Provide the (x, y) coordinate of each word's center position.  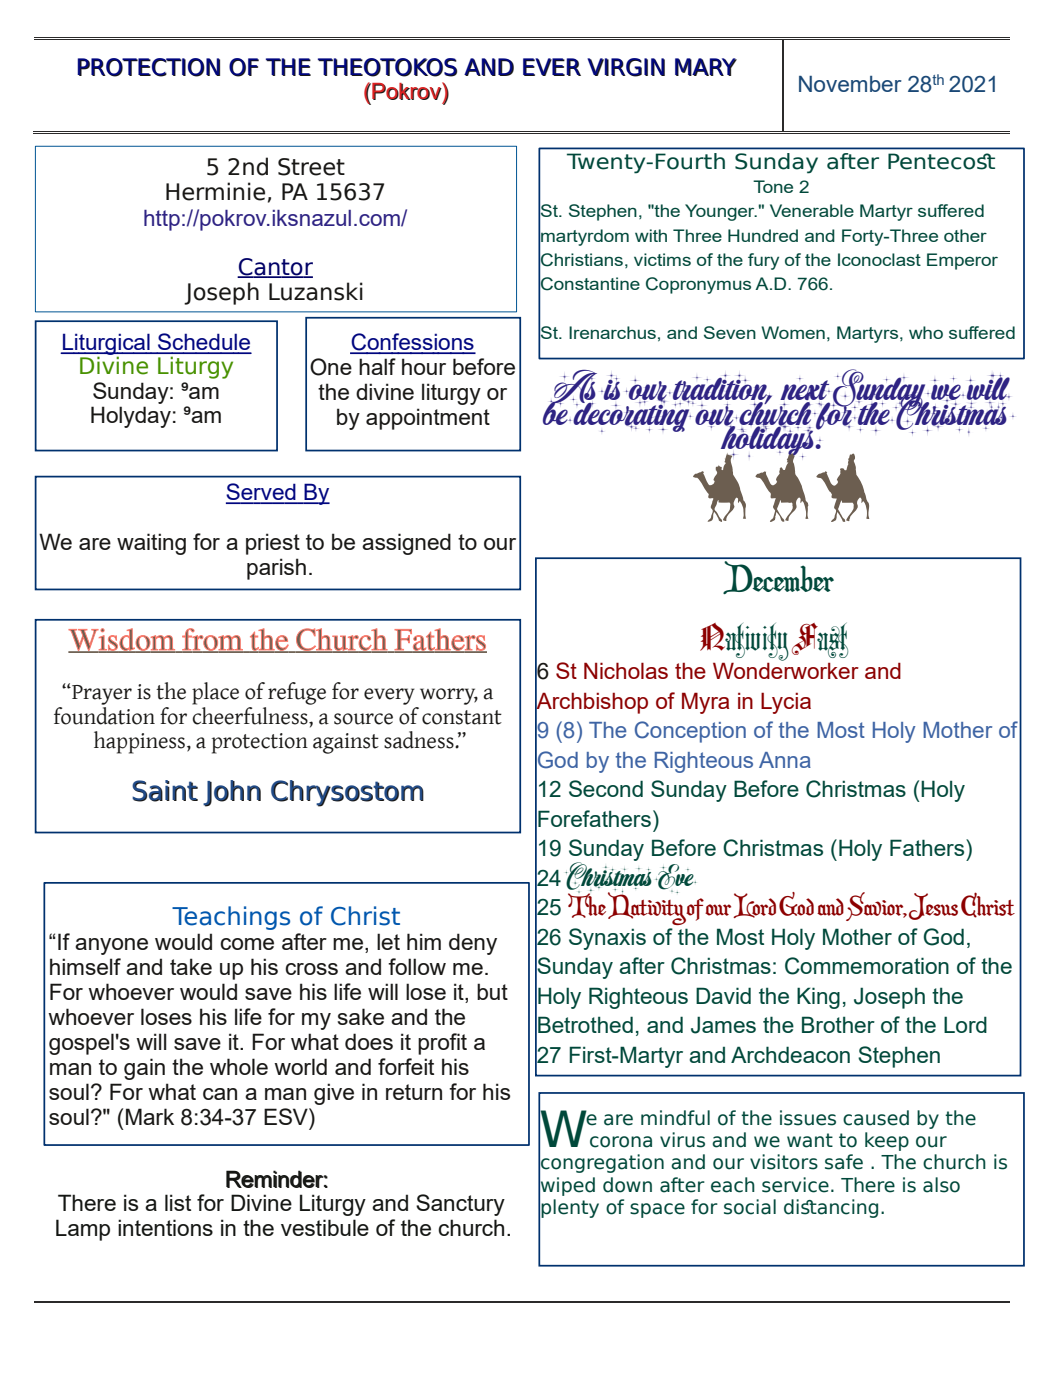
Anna (785, 760)
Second (606, 788)
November (850, 84)
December (778, 576)
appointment (428, 419)
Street (311, 167)
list (178, 1202)
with (651, 235)
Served (262, 493)
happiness (141, 742)
